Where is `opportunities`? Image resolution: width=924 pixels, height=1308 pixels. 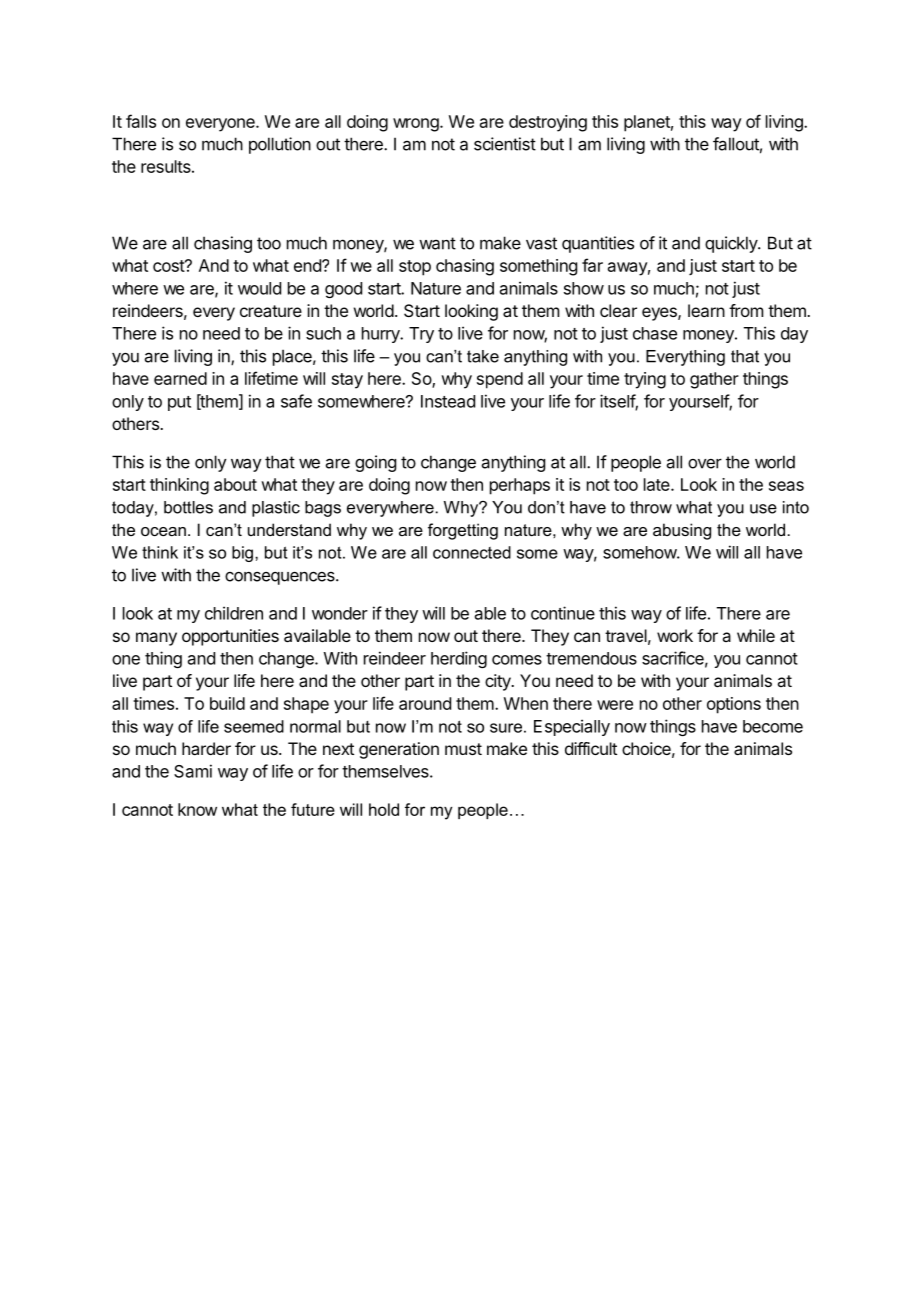
opportunities is located at coordinates (230, 637).
